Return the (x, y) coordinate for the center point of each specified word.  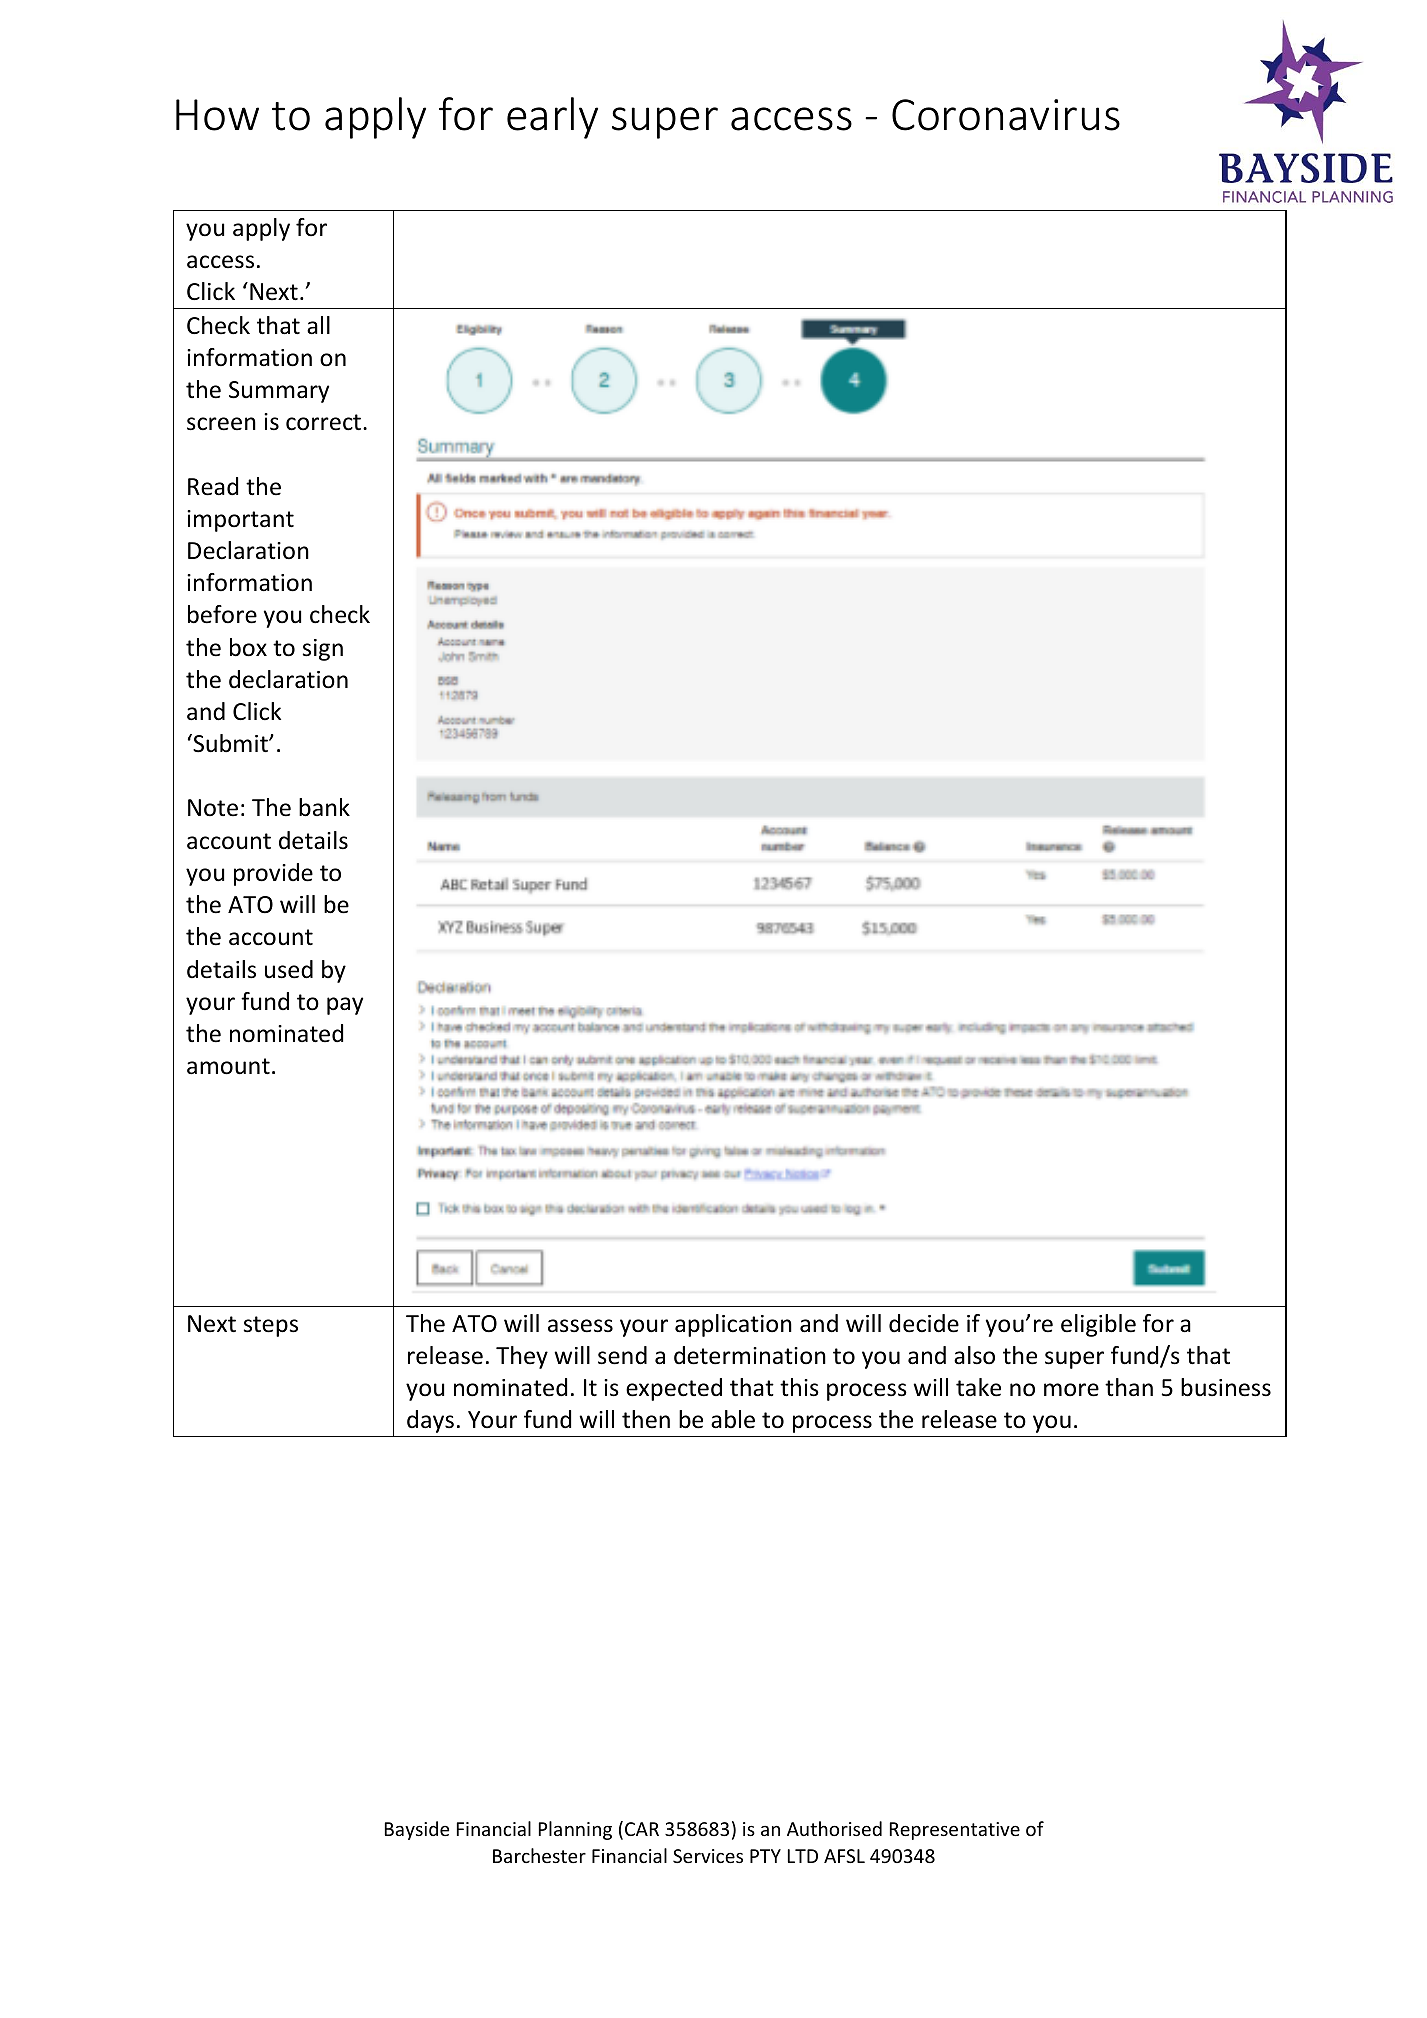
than (1129, 1387)
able (733, 1419)
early (552, 118)
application (733, 1325)
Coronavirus (1006, 115)
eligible (1098, 1325)
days (430, 1421)
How (217, 115)
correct (323, 422)
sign (323, 650)
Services (708, 1856)
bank (324, 807)
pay (345, 1006)
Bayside (417, 1830)
